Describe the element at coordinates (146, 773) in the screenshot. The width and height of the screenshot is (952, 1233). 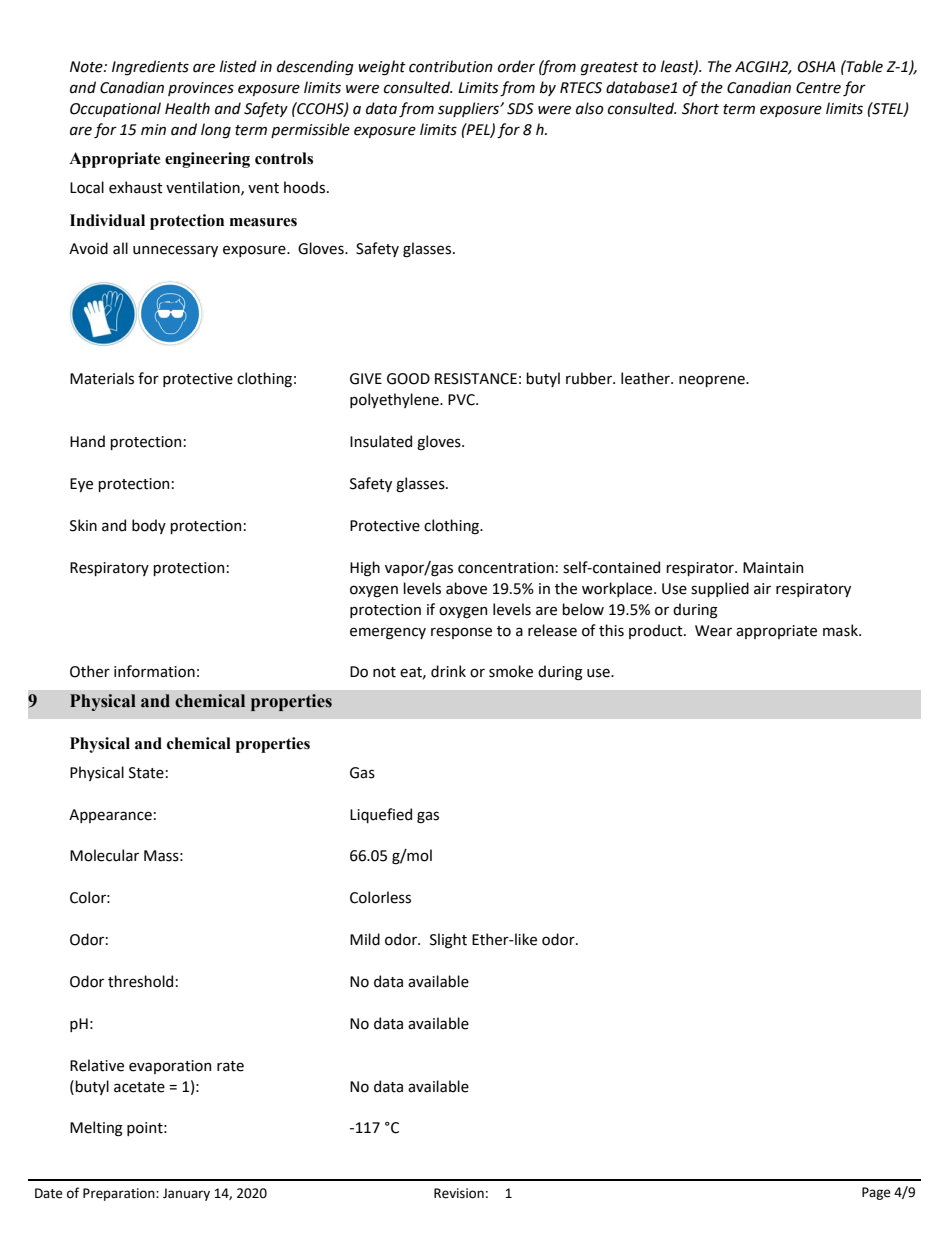
I see `State` at that location.
